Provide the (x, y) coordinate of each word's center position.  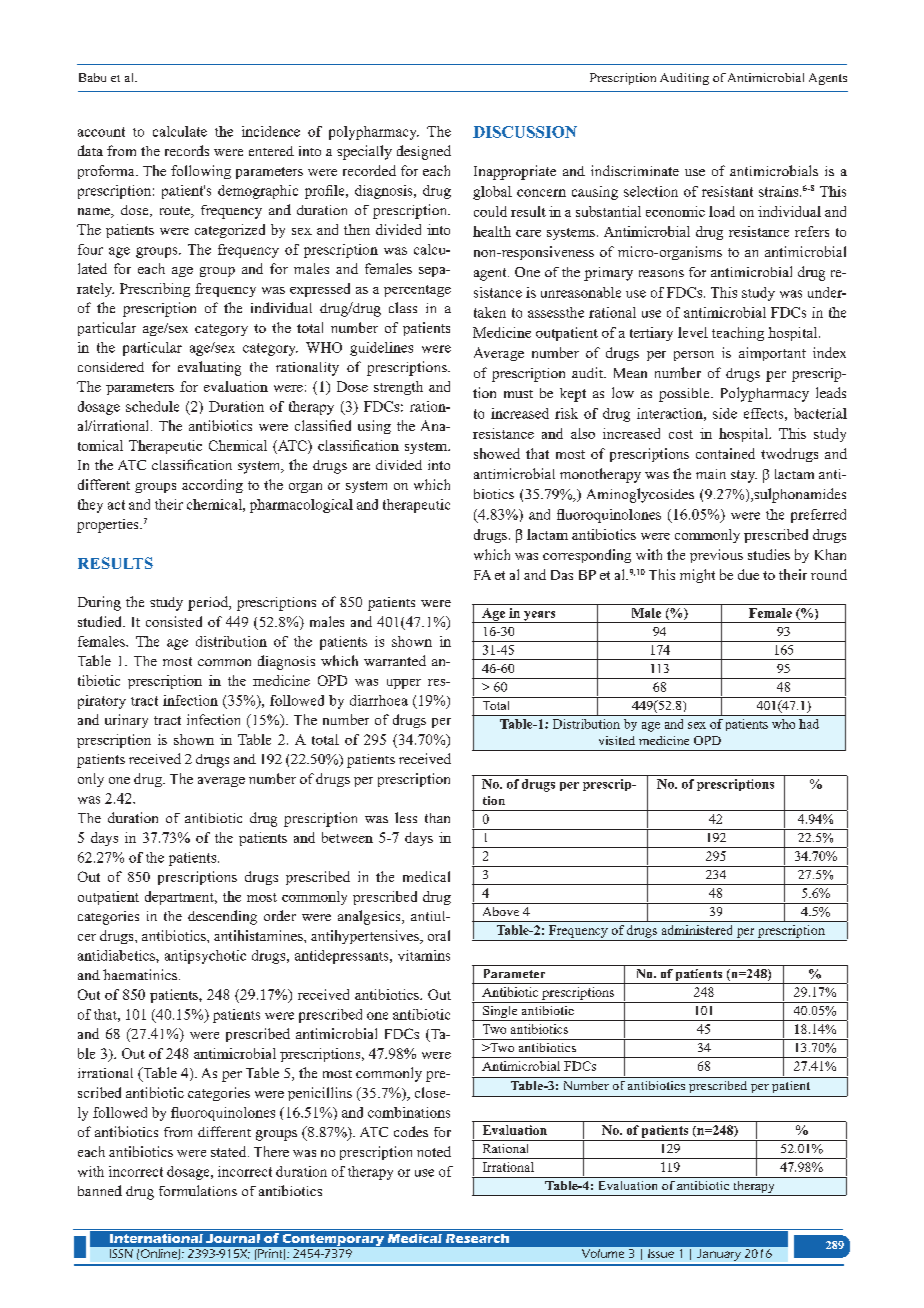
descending (222, 917)
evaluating (209, 368)
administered (697, 930)
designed (424, 152)
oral (439, 935)
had (809, 724)
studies (769, 554)
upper (404, 684)
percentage (417, 291)
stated (230, 1151)
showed (497, 453)
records (187, 150)
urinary (126, 721)
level (693, 332)
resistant (727, 191)
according (212, 486)
